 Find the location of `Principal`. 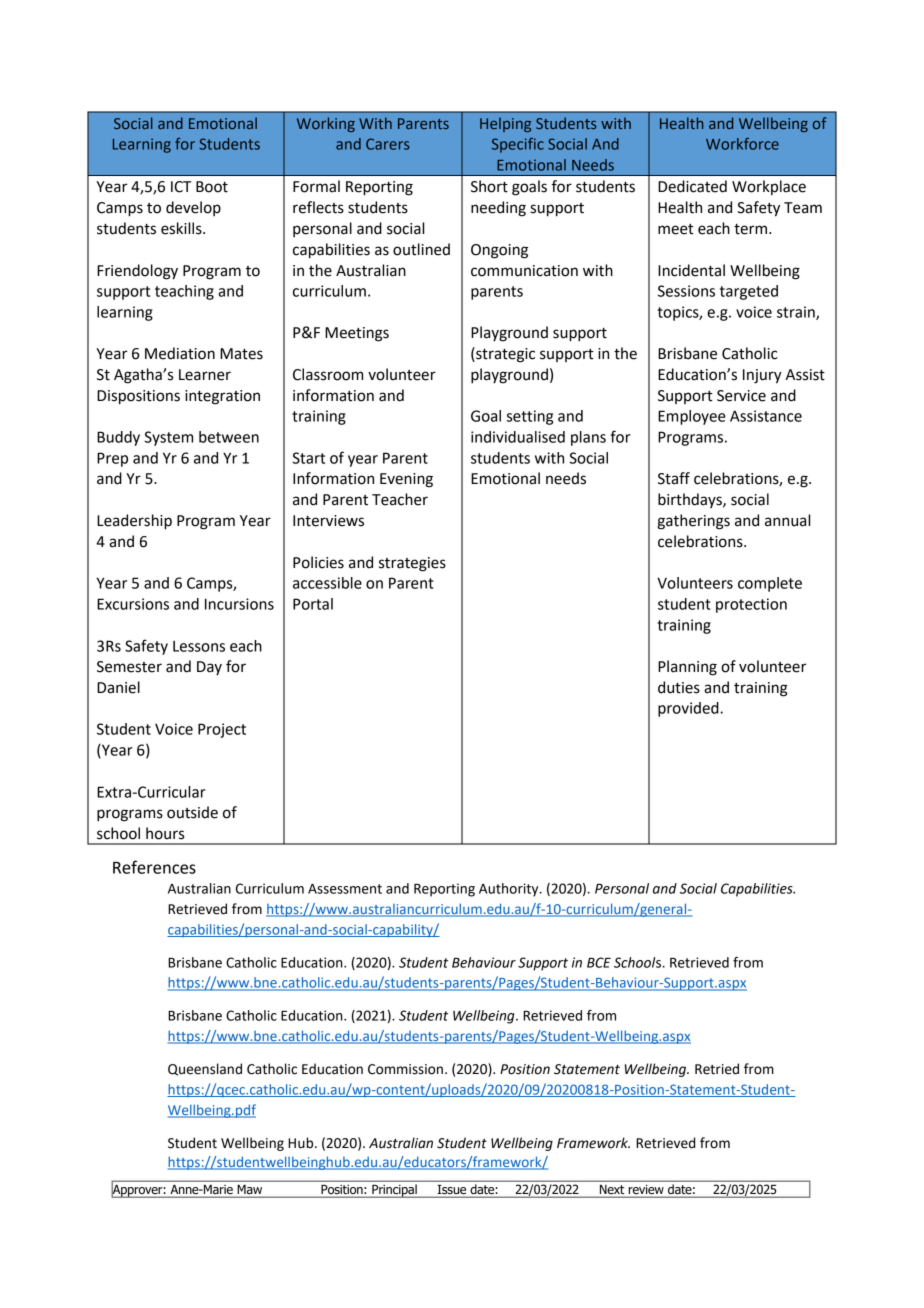

Principal is located at coordinates (394, 1191).
